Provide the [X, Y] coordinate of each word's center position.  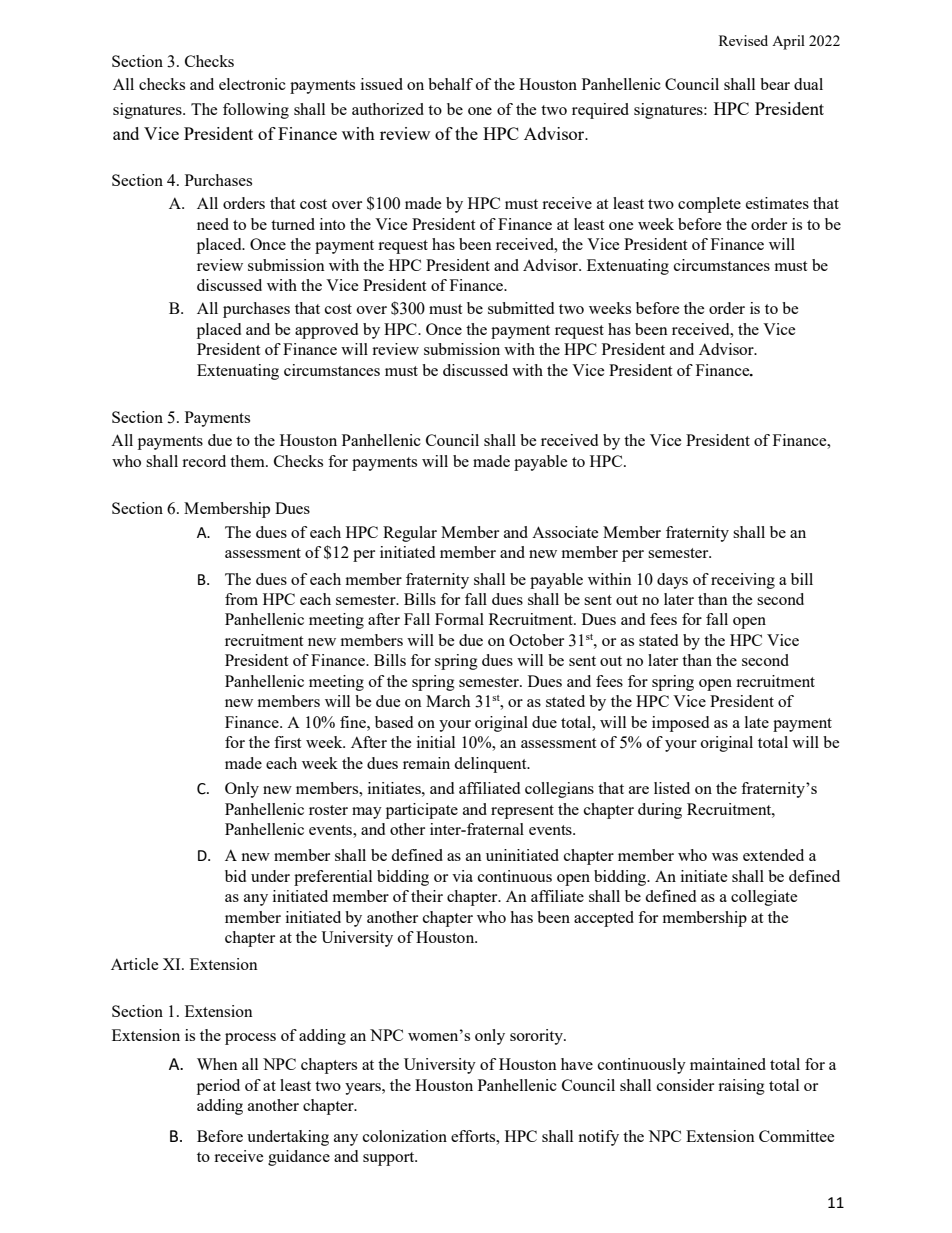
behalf [450, 84]
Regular [410, 534]
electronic [252, 84]
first [287, 742]
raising [741, 1087]
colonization [405, 1136]
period [218, 1087]
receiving [743, 581]
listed [672, 788]
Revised [743, 40]
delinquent [491, 765]
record [204, 461]
